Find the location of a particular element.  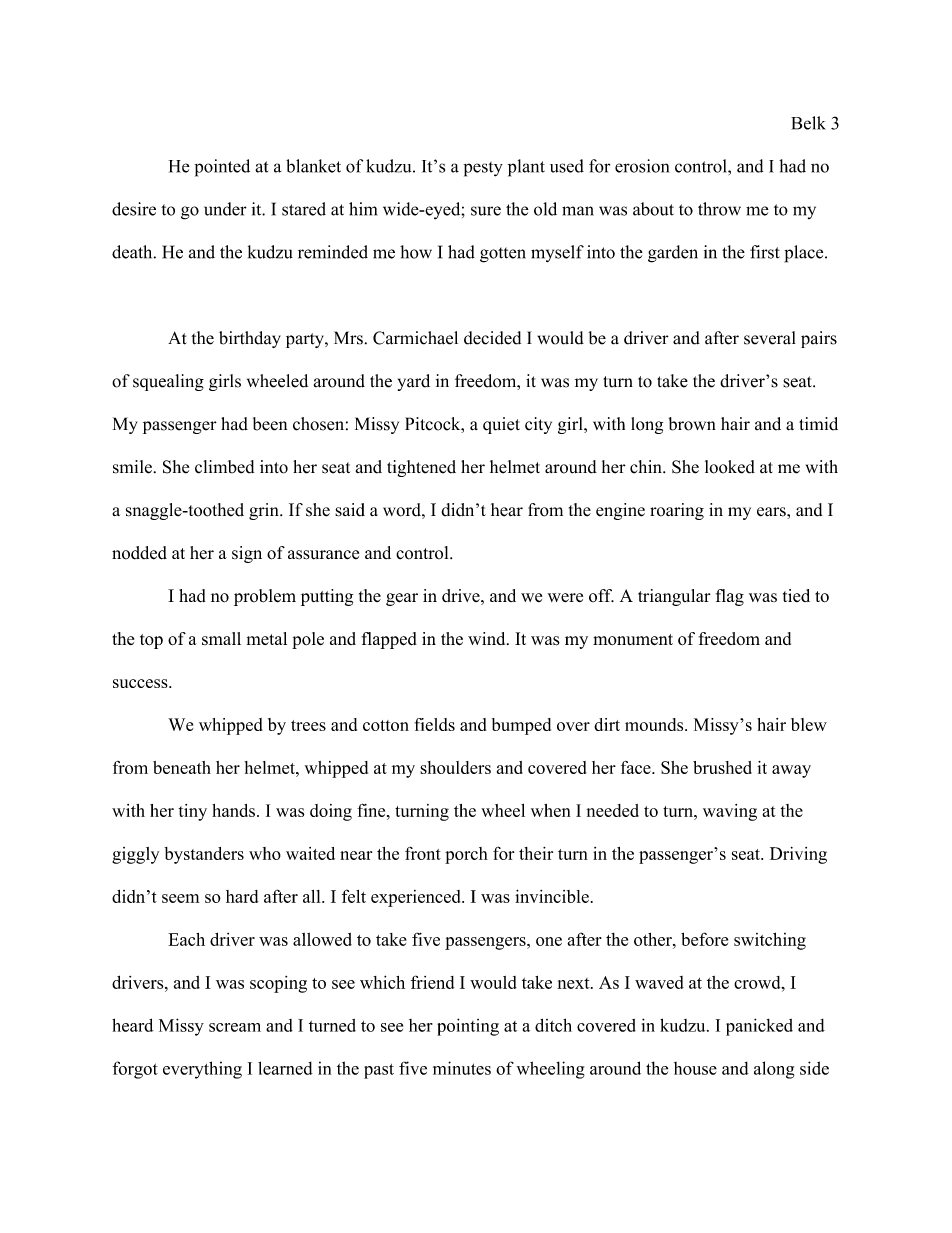

throw is located at coordinates (719, 209).
